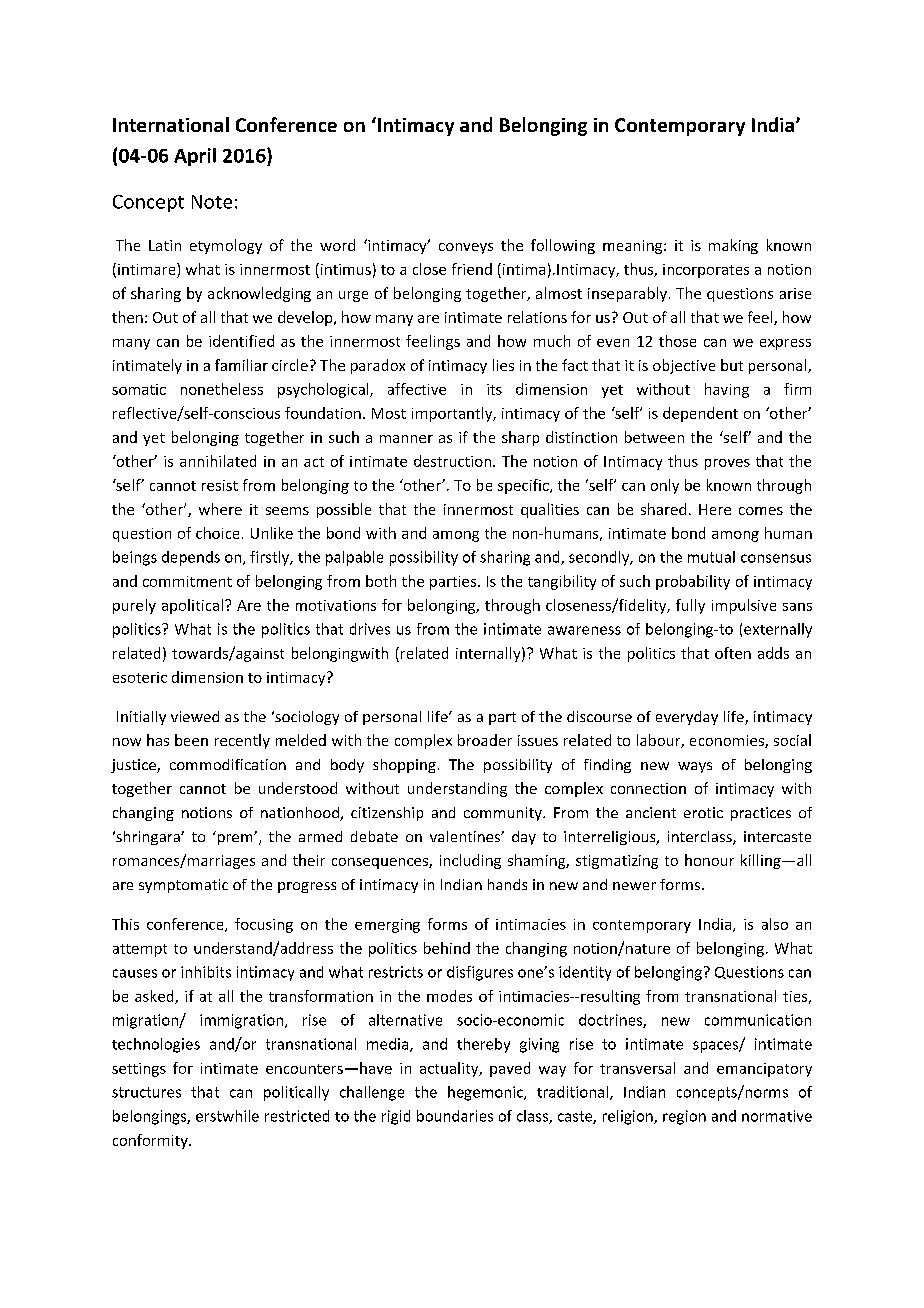 The image size is (924, 1308). Describe the element at coordinates (455, 1116) in the page. I see `boundaries` at that location.
